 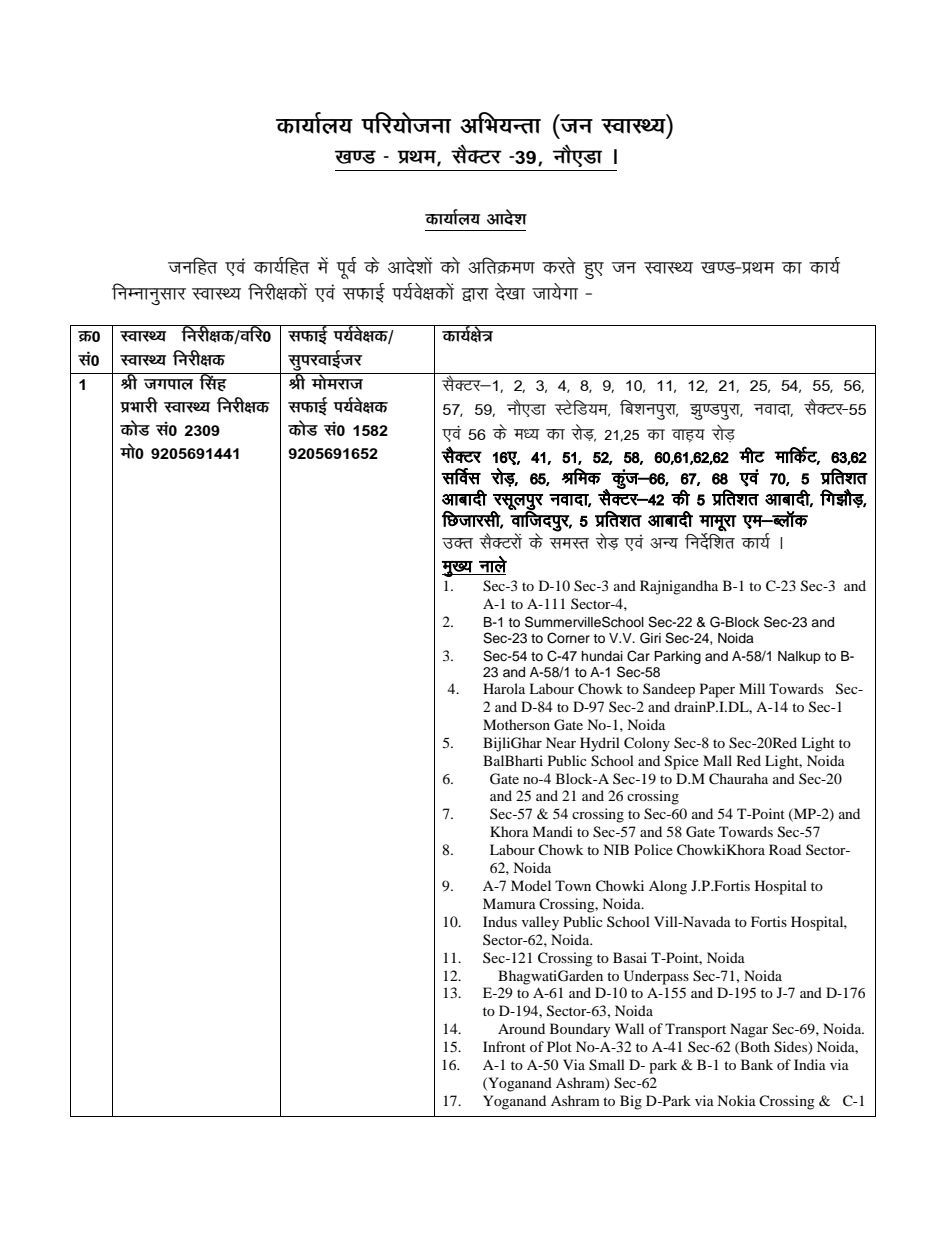 What do you see at coordinates (785, 849) in the screenshot?
I see `Road` at bounding box center [785, 849].
